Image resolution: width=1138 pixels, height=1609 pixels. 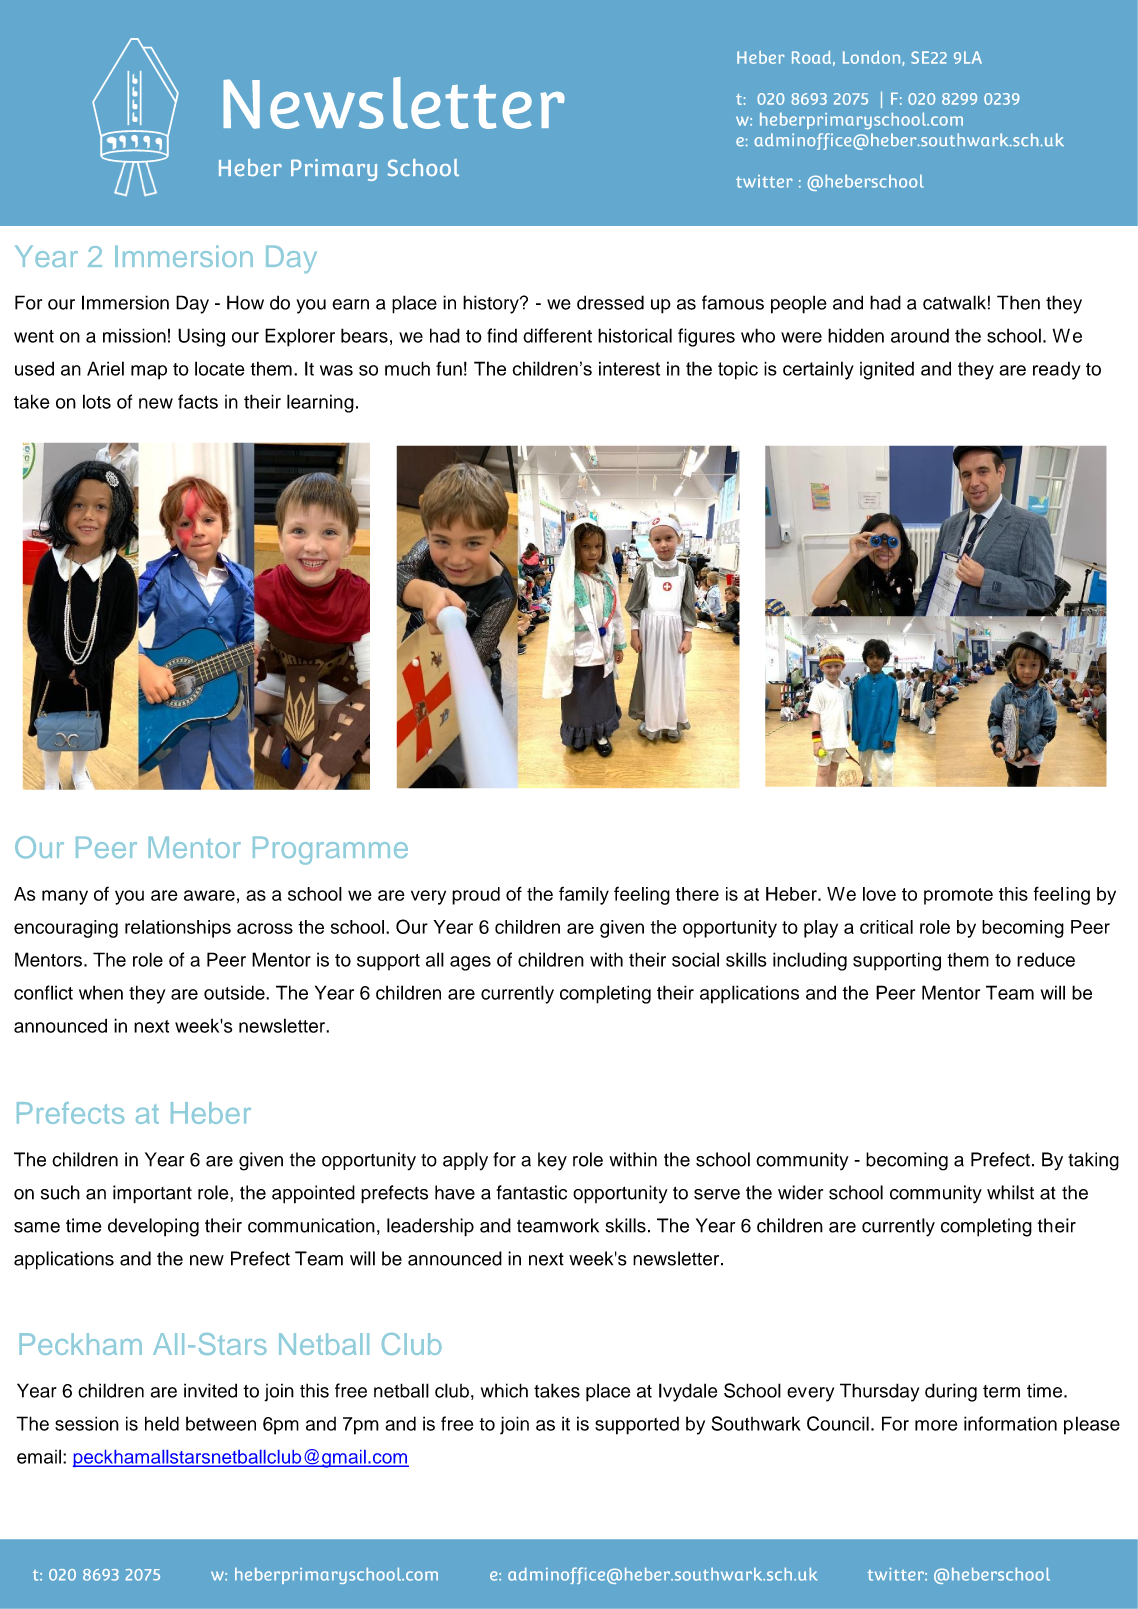 What do you see at coordinates (552, 1161) in the screenshot?
I see `key` at bounding box center [552, 1161].
